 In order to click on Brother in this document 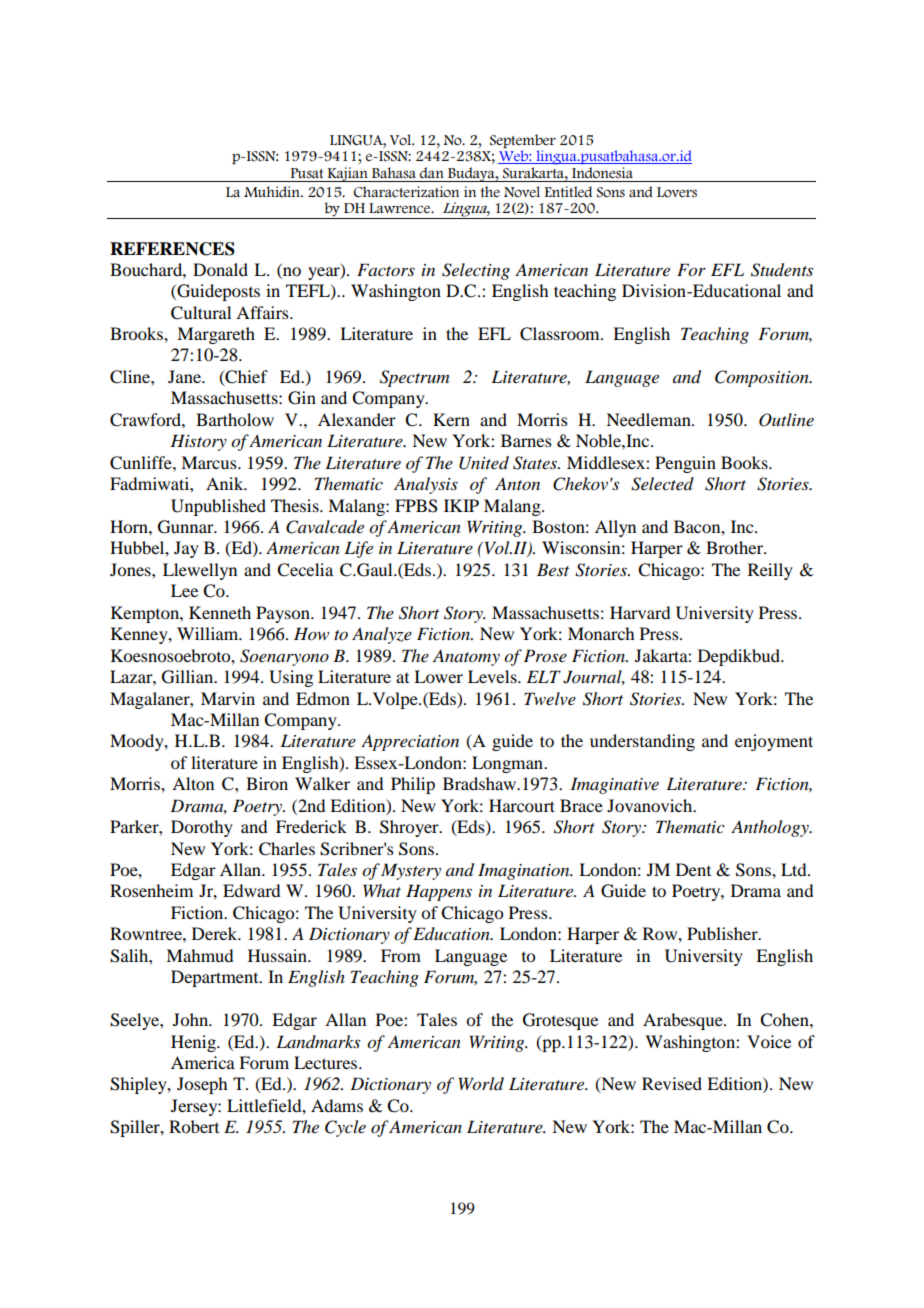, I will do `click(735, 547)`.
